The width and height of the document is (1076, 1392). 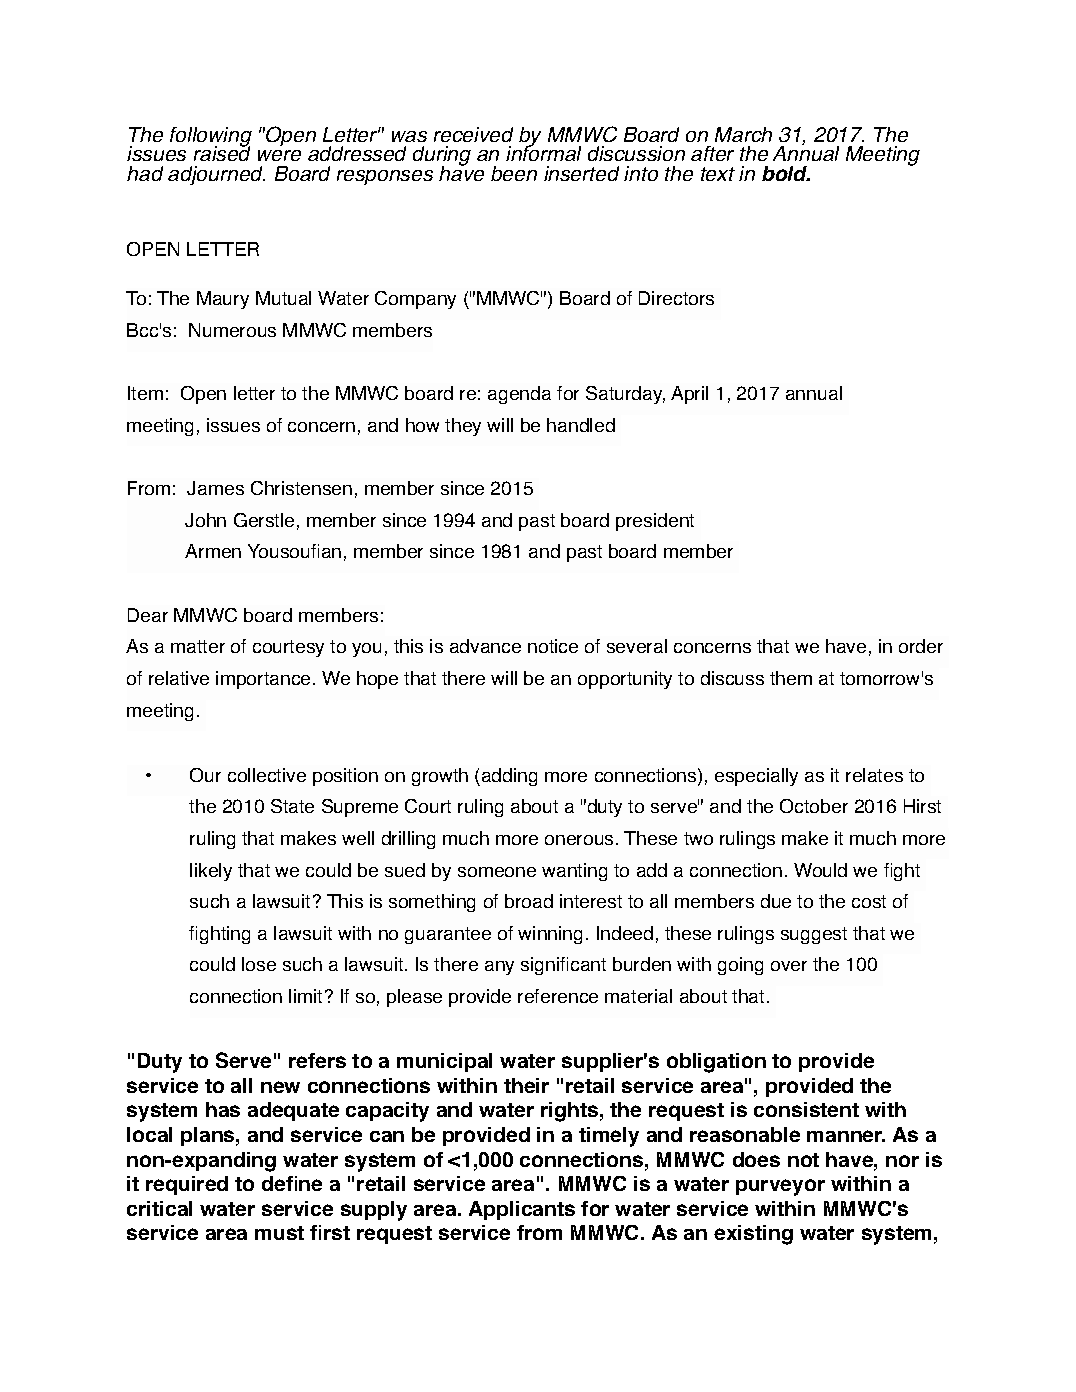 I want to click on notice, so click(x=553, y=646).
